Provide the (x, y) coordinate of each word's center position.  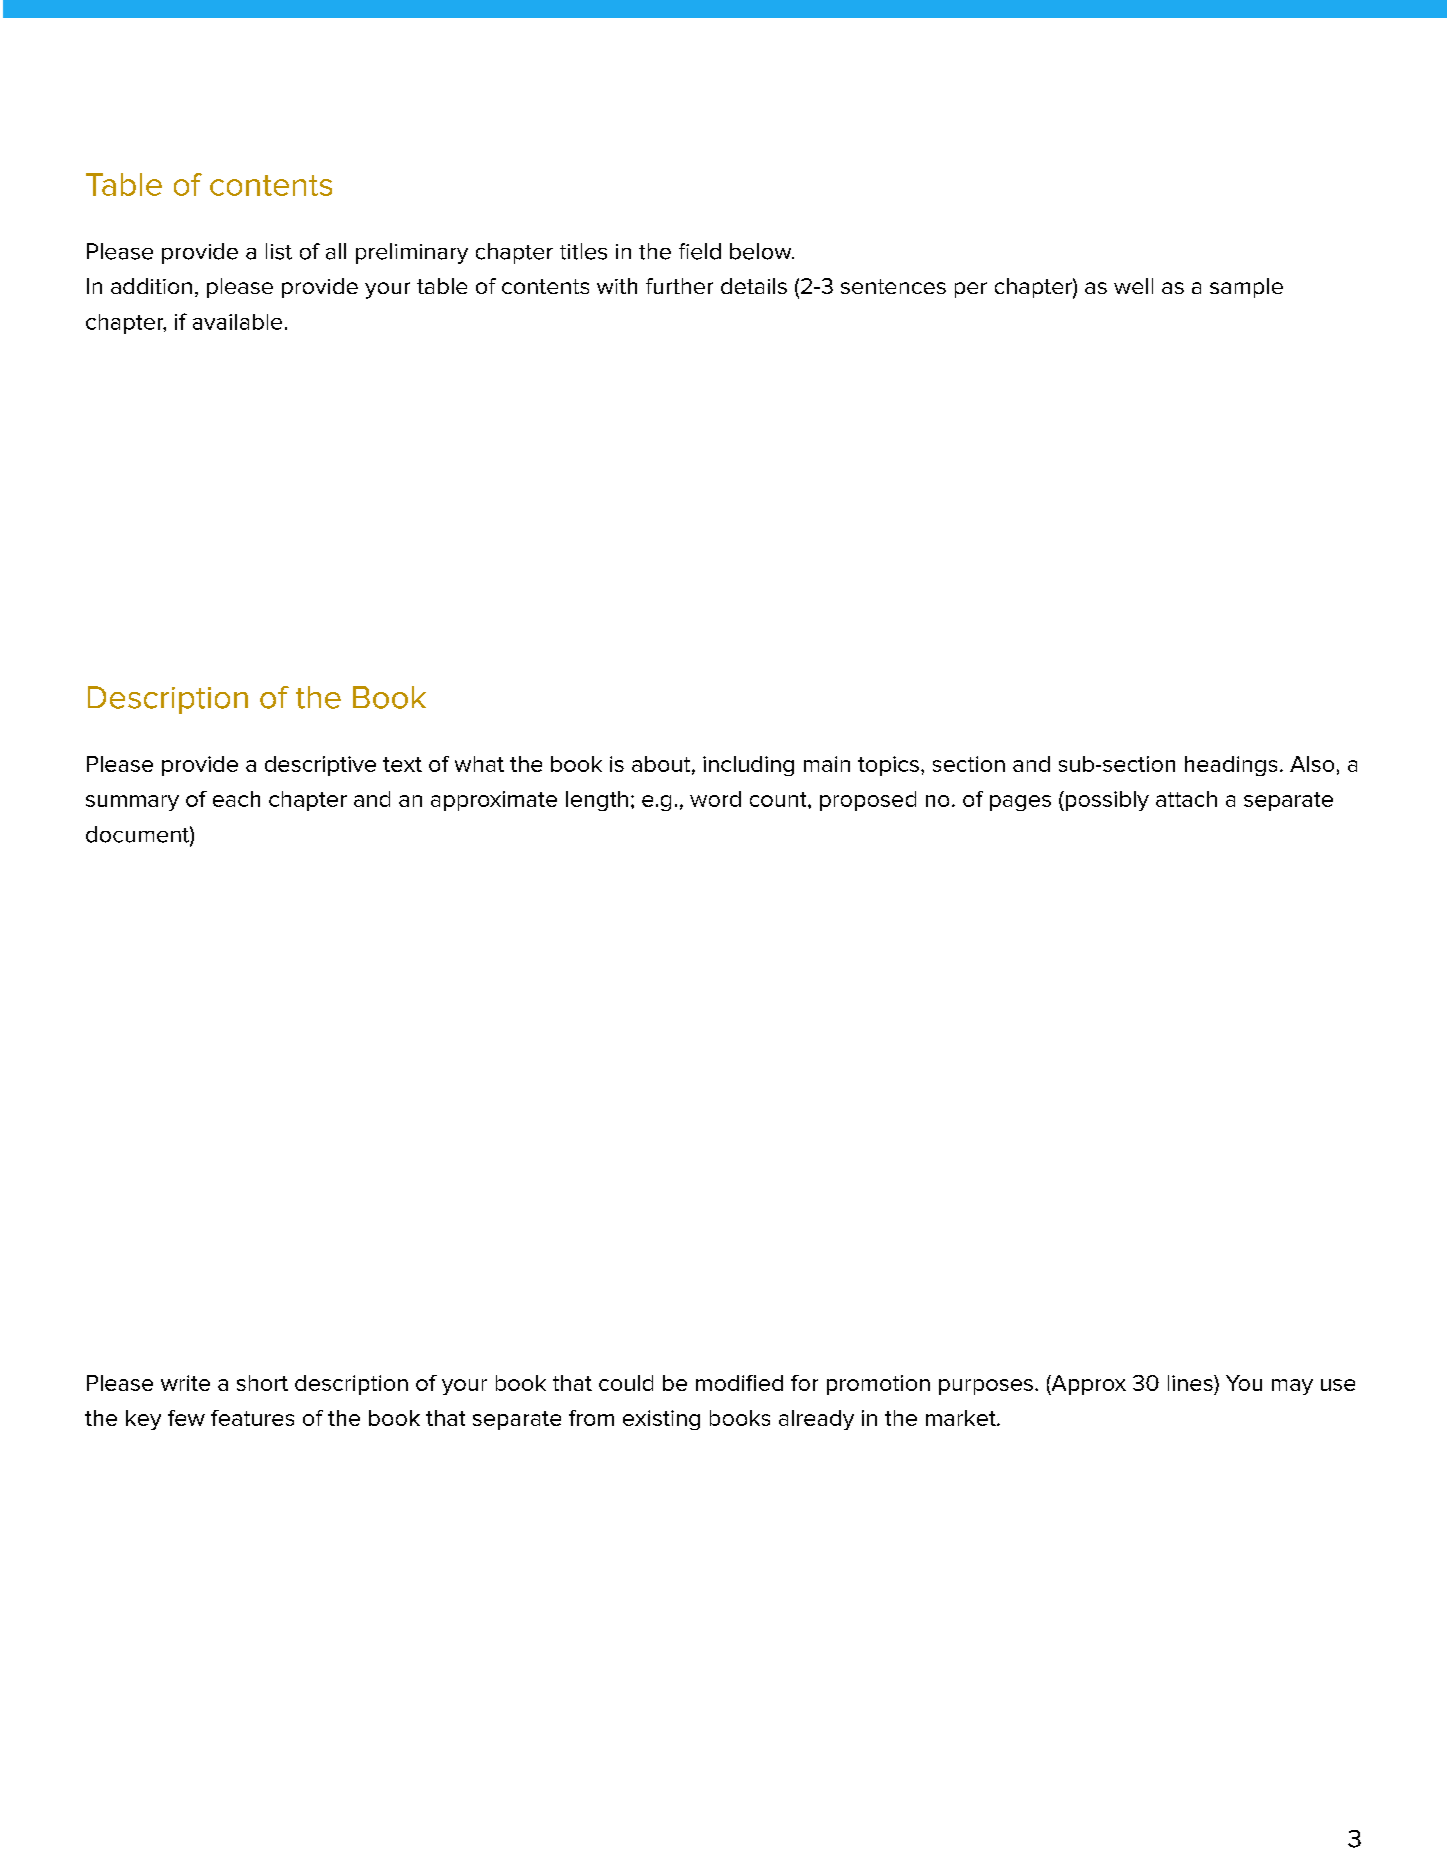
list (279, 251)
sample (1246, 288)
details (754, 286)
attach (1186, 799)
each (236, 799)
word (715, 799)
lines (1191, 1383)
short (262, 1383)
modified (739, 1383)
